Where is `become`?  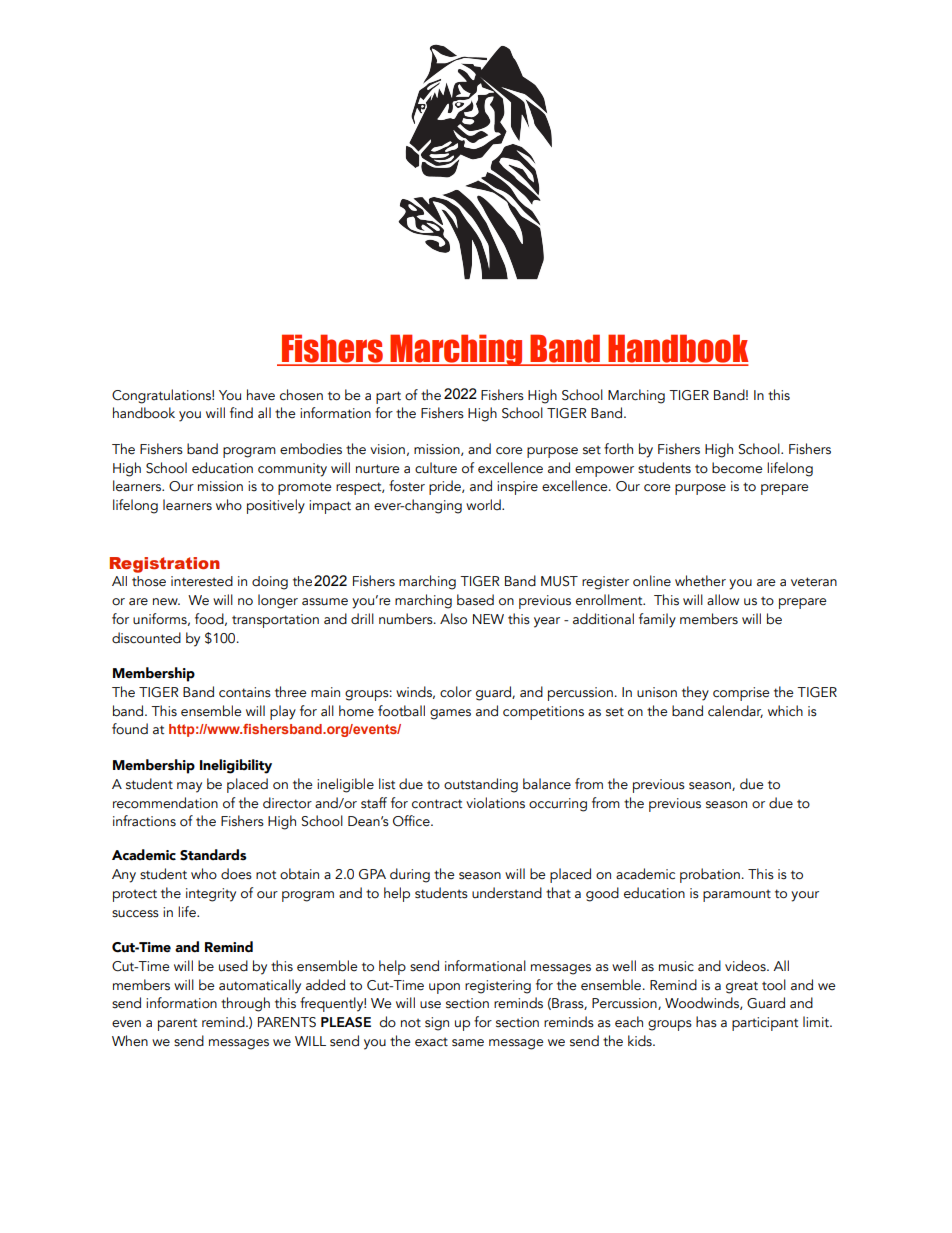
become is located at coordinates (737, 468).
